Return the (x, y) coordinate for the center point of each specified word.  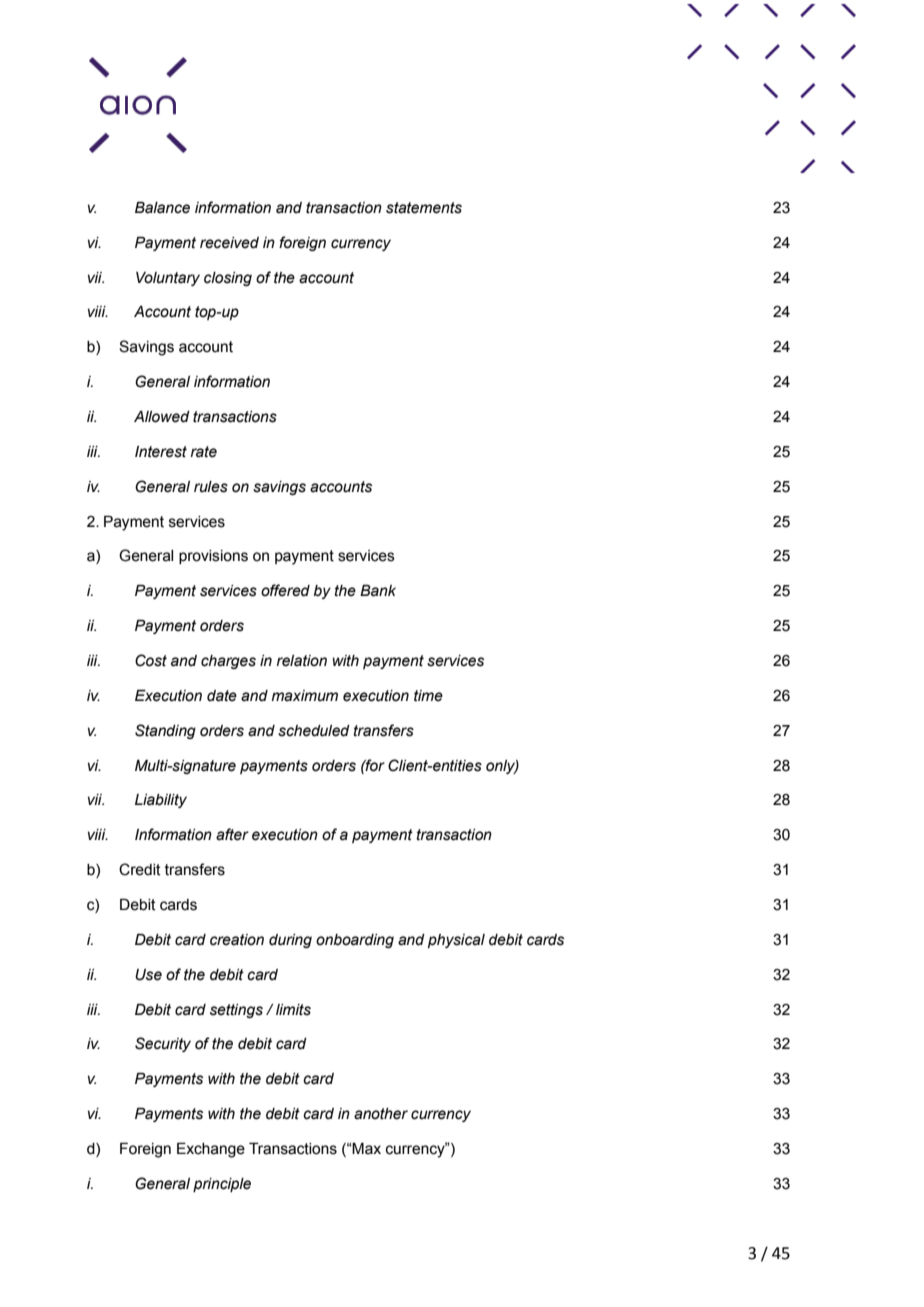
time (428, 696)
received (229, 243)
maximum (305, 696)
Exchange (211, 1150)
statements (424, 208)
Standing (165, 731)
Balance (162, 208)
